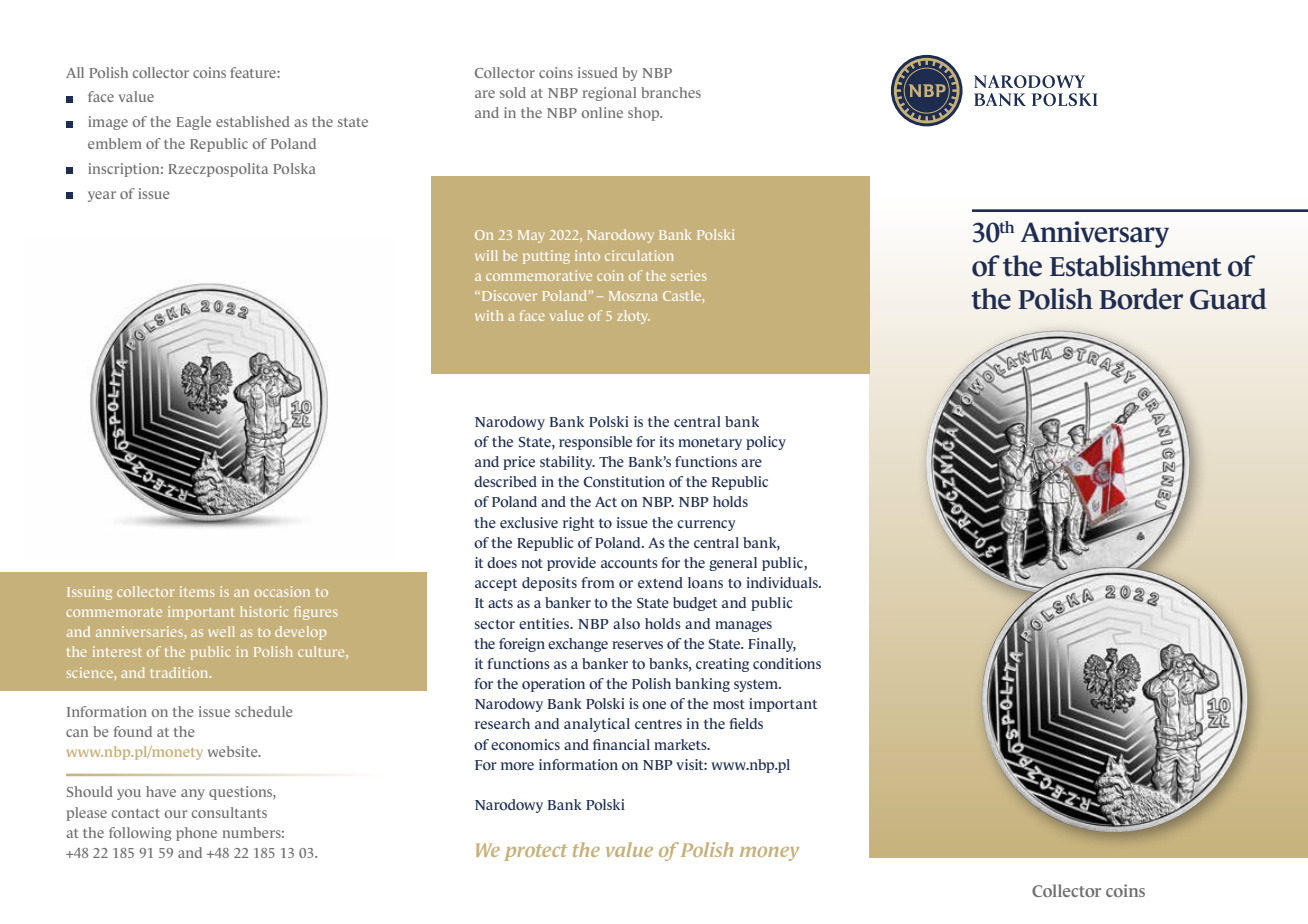 This screenshot has height=924, width=1308. What do you see at coordinates (1095, 234) in the screenshot?
I see `Anniversary` at bounding box center [1095, 234].
